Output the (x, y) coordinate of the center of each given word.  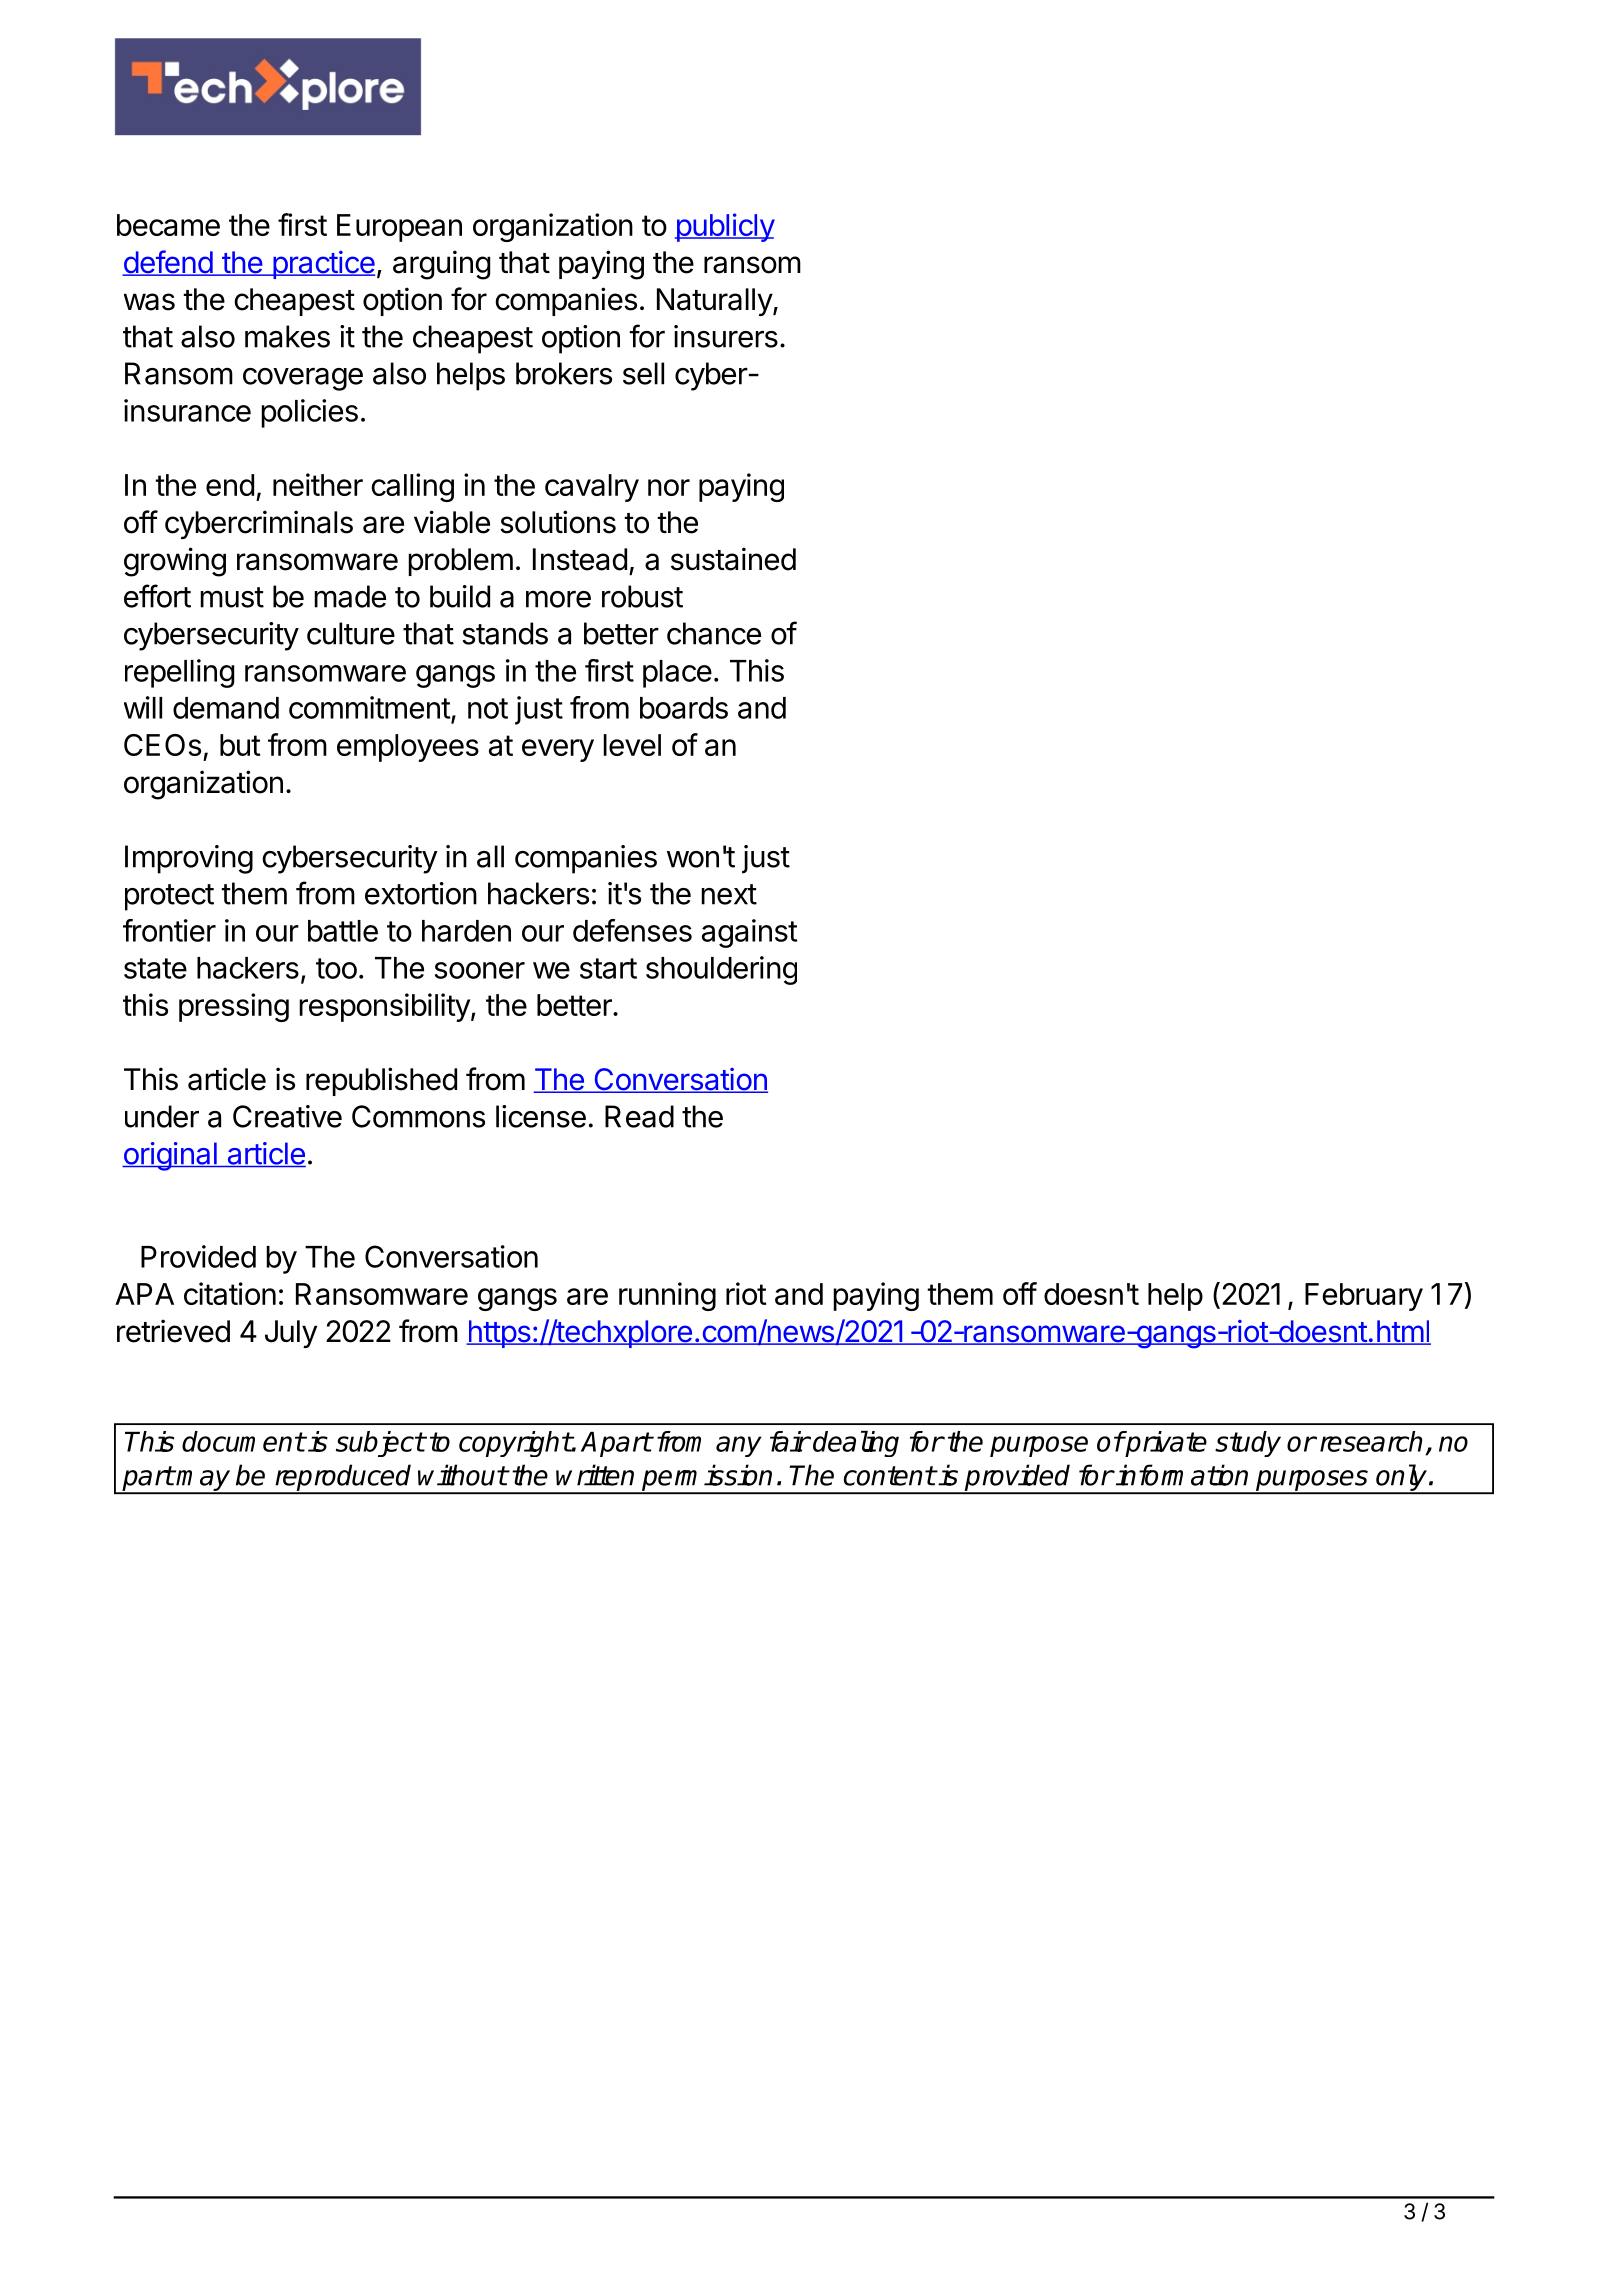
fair (790, 1441)
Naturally (715, 302)
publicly (725, 227)
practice (322, 265)
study (1248, 1444)
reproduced (343, 1478)
